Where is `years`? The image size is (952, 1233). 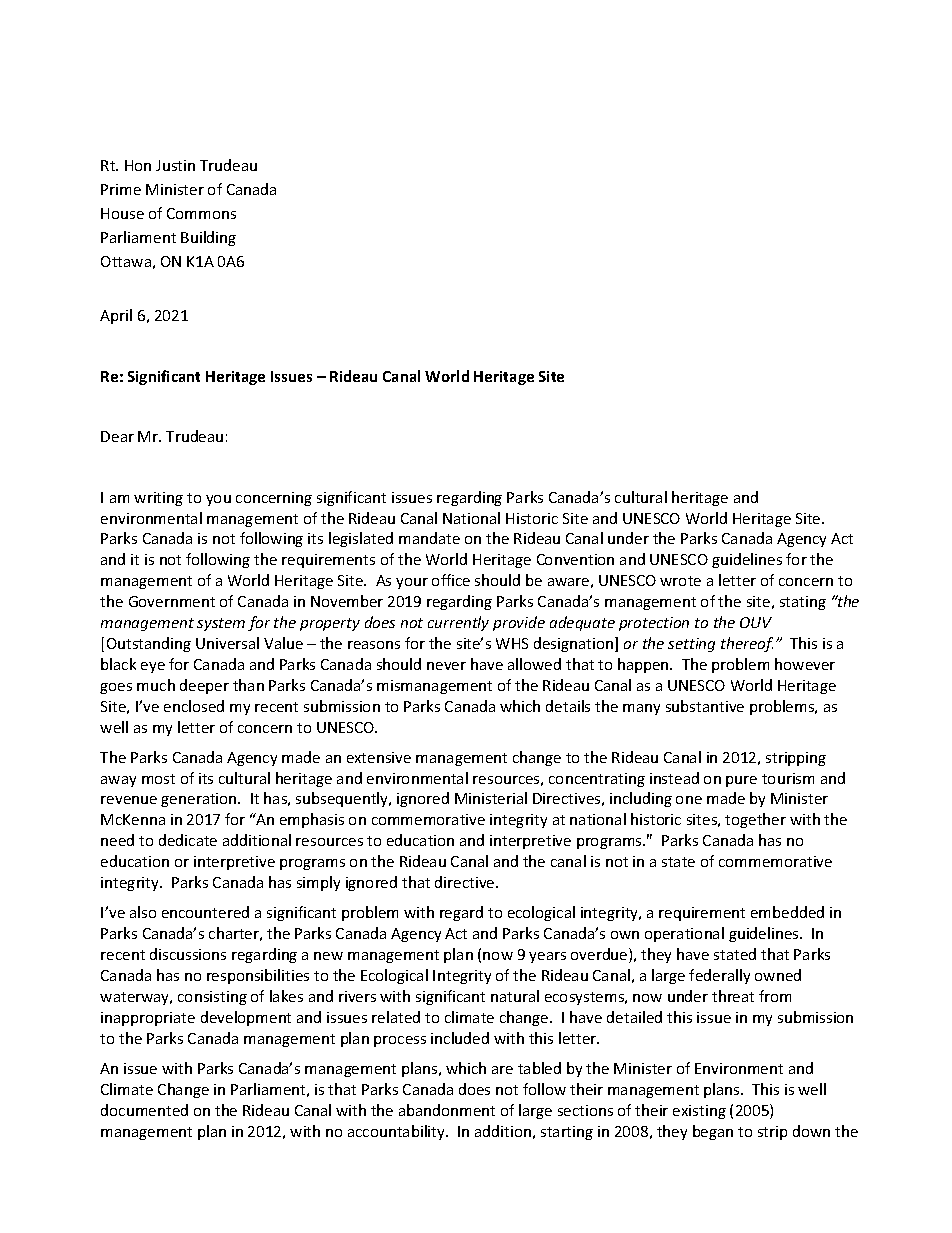
years is located at coordinates (547, 957).
